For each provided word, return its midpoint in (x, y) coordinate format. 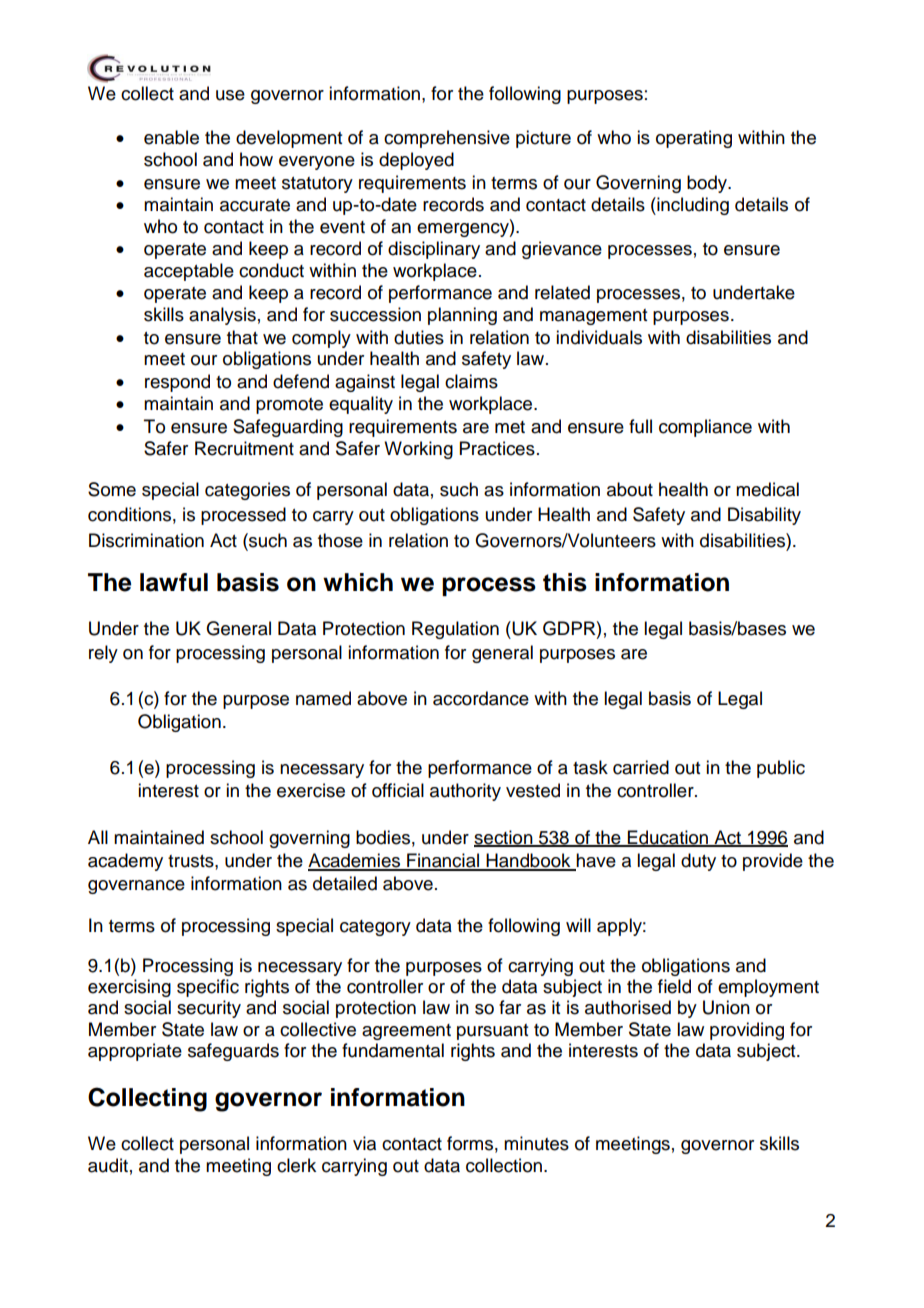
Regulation (455, 630)
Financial (443, 861)
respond (177, 383)
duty (698, 862)
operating (694, 139)
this (565, 582)
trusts (192, 861)
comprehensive (447, 139)
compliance (705, 428)
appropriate (135, 1052)
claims (471, 381)
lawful (174, 582)
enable (171, 137)
